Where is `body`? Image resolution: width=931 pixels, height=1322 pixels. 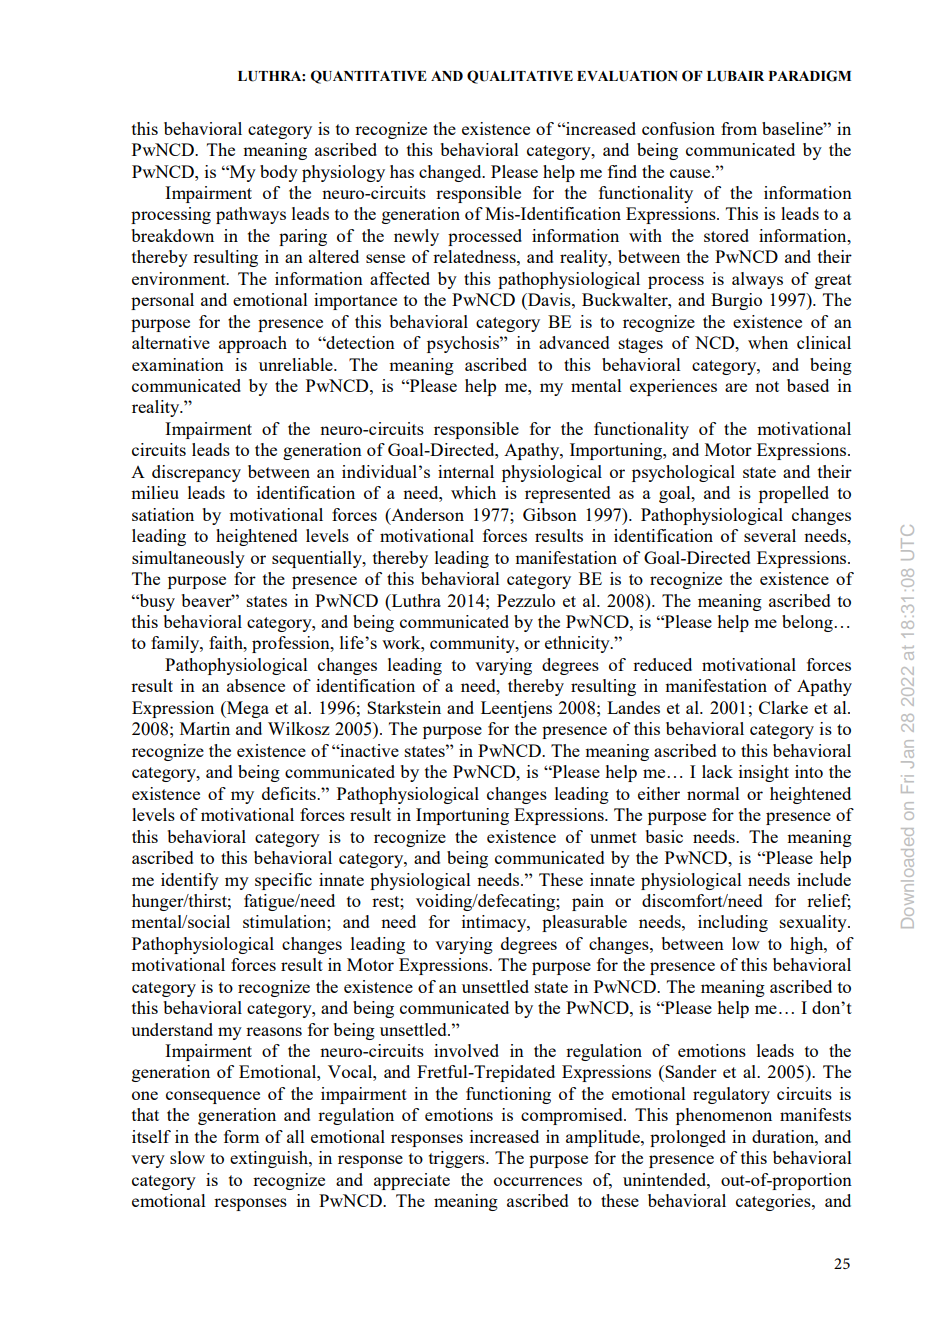
body is located at coordinates (279, 173).
